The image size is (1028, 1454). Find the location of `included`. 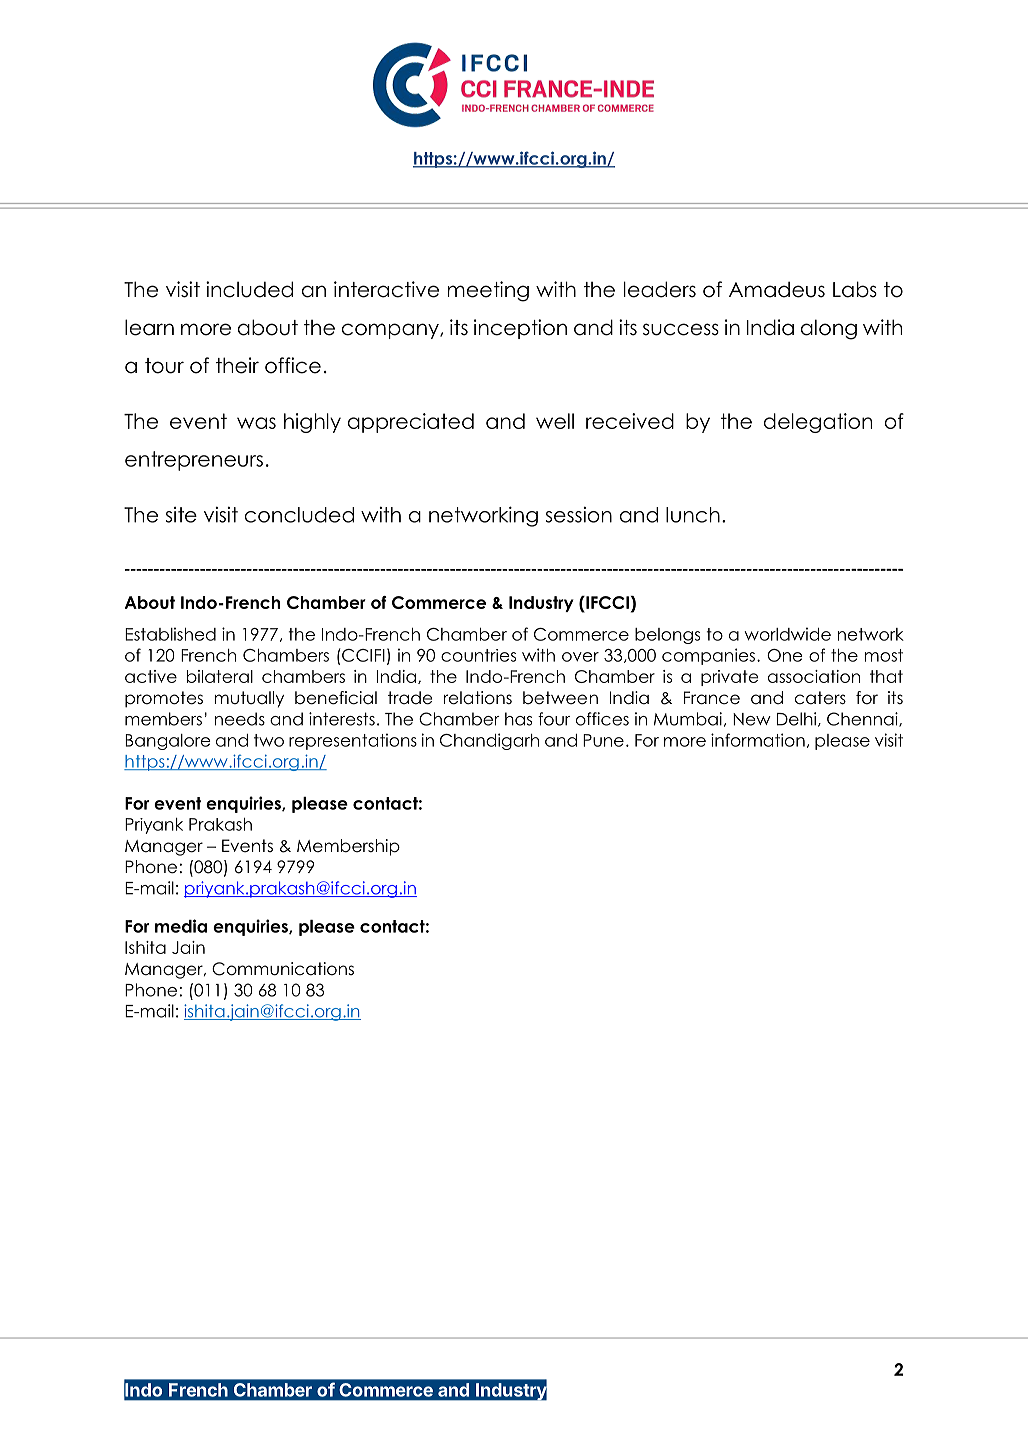

included is located at coordinates (249, 289).
